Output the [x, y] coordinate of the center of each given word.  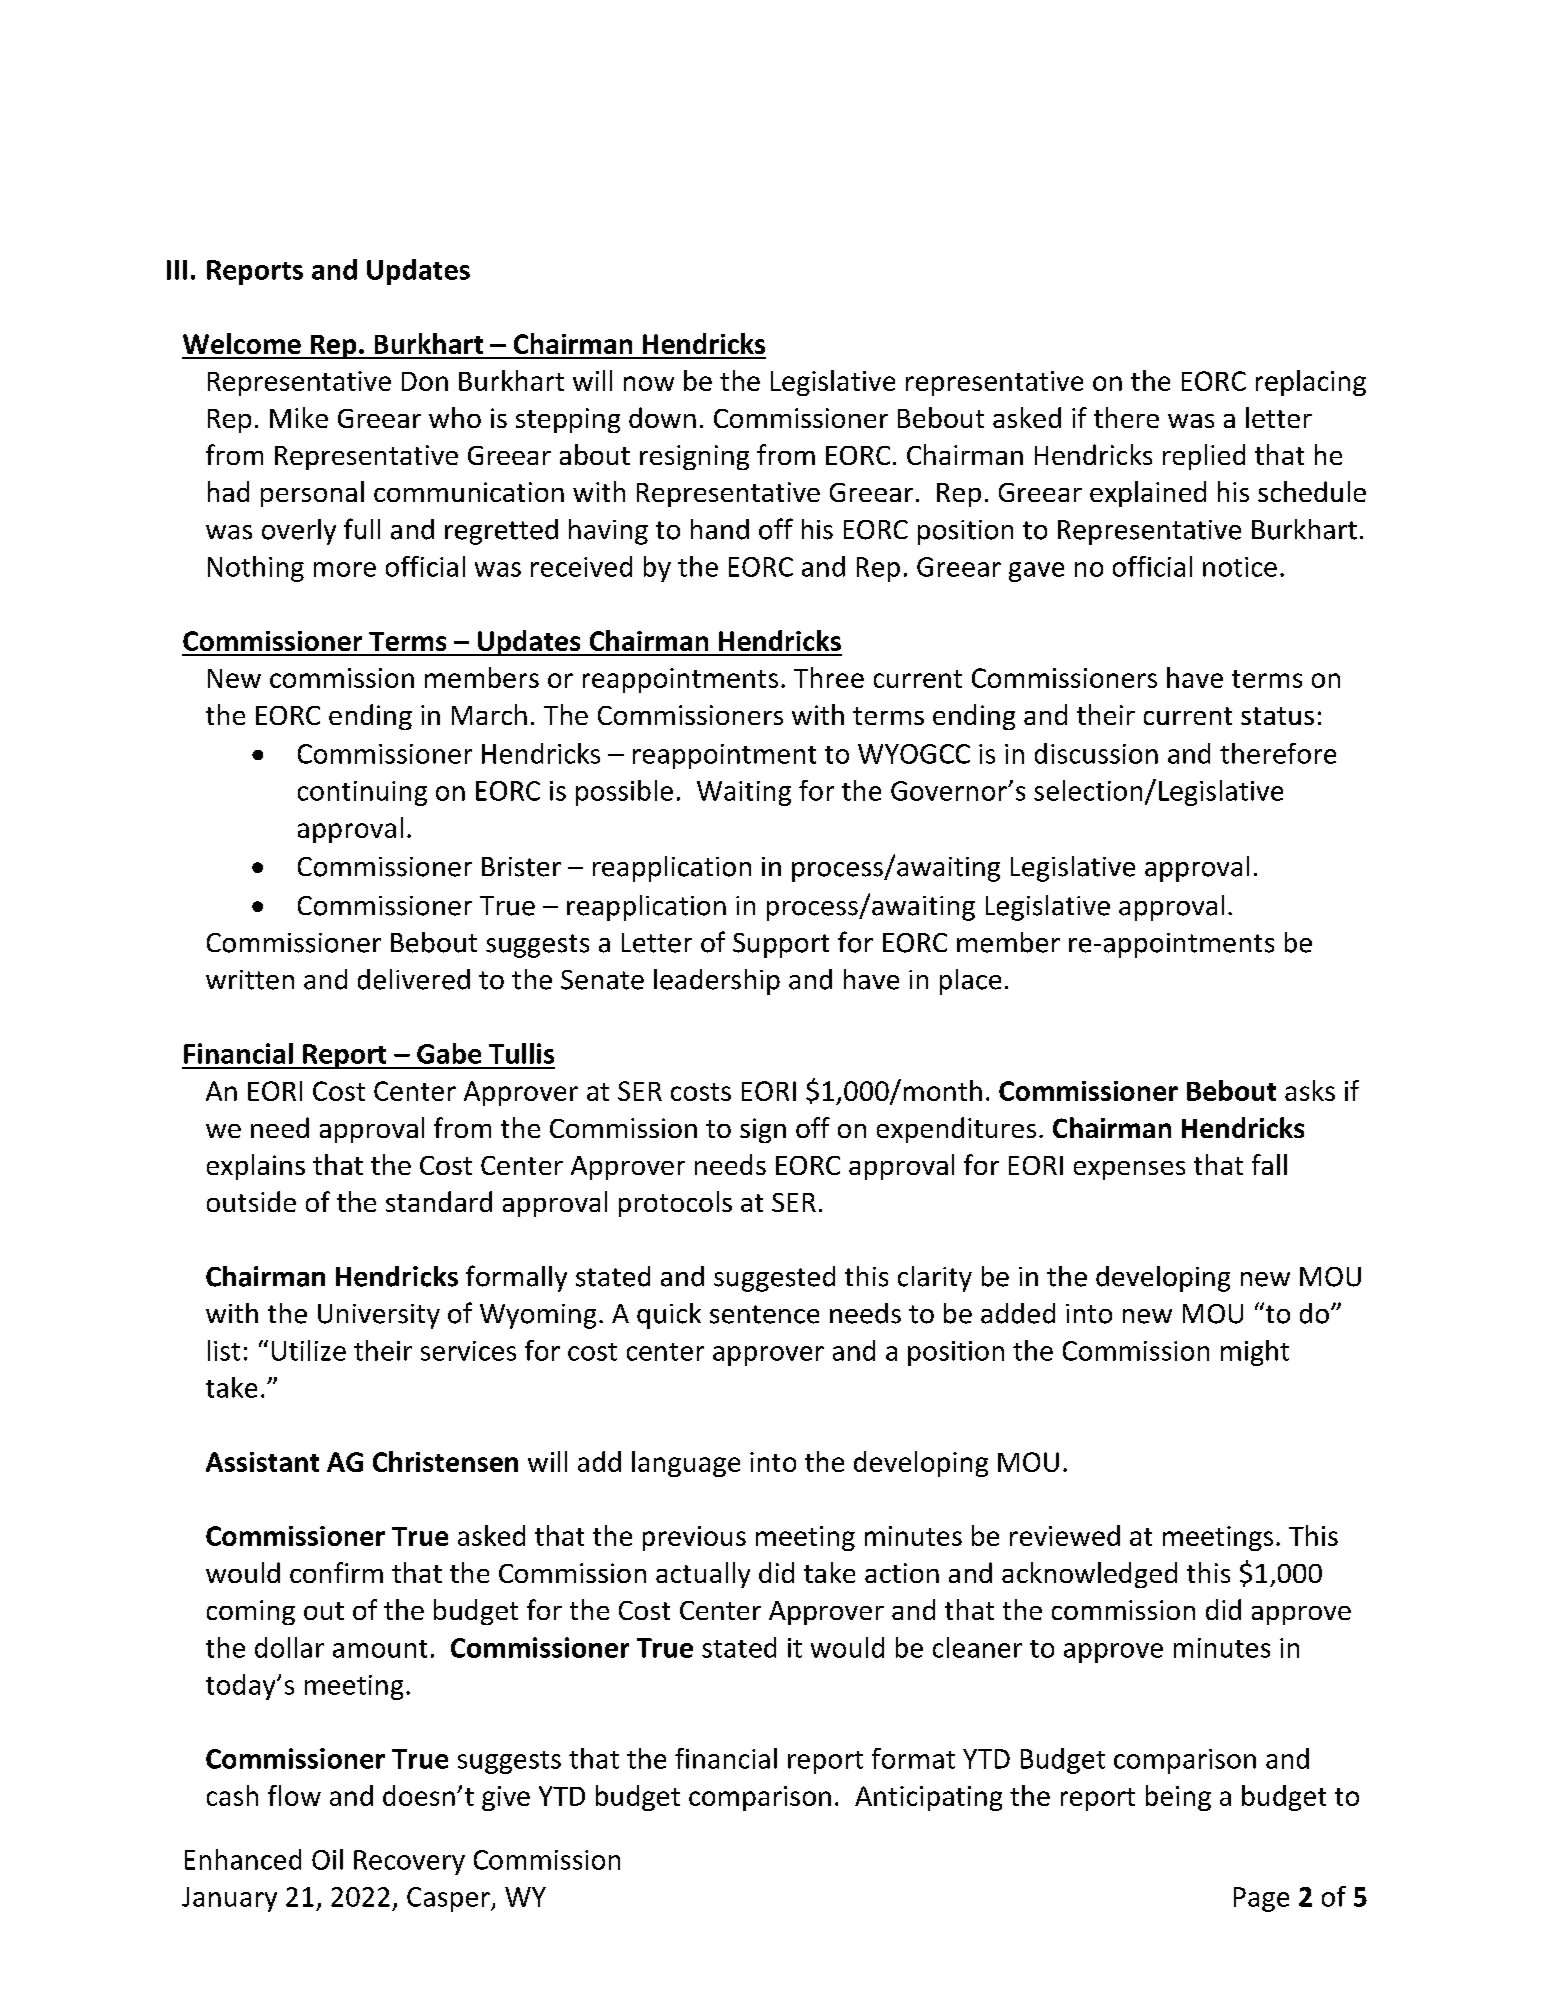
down [662, 417]
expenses [1129, 1170]
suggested [774, 1279]
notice [1240, 567]
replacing [1311, 383]
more [345, 569]
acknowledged [1089, 1575]
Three [829, 677]
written [250, 980]
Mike [299, 417]
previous [694, 1538]
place [970, 982]
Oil [327, 1859]
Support [781, 945]
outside [251, 1201]
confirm [336, 1572]
